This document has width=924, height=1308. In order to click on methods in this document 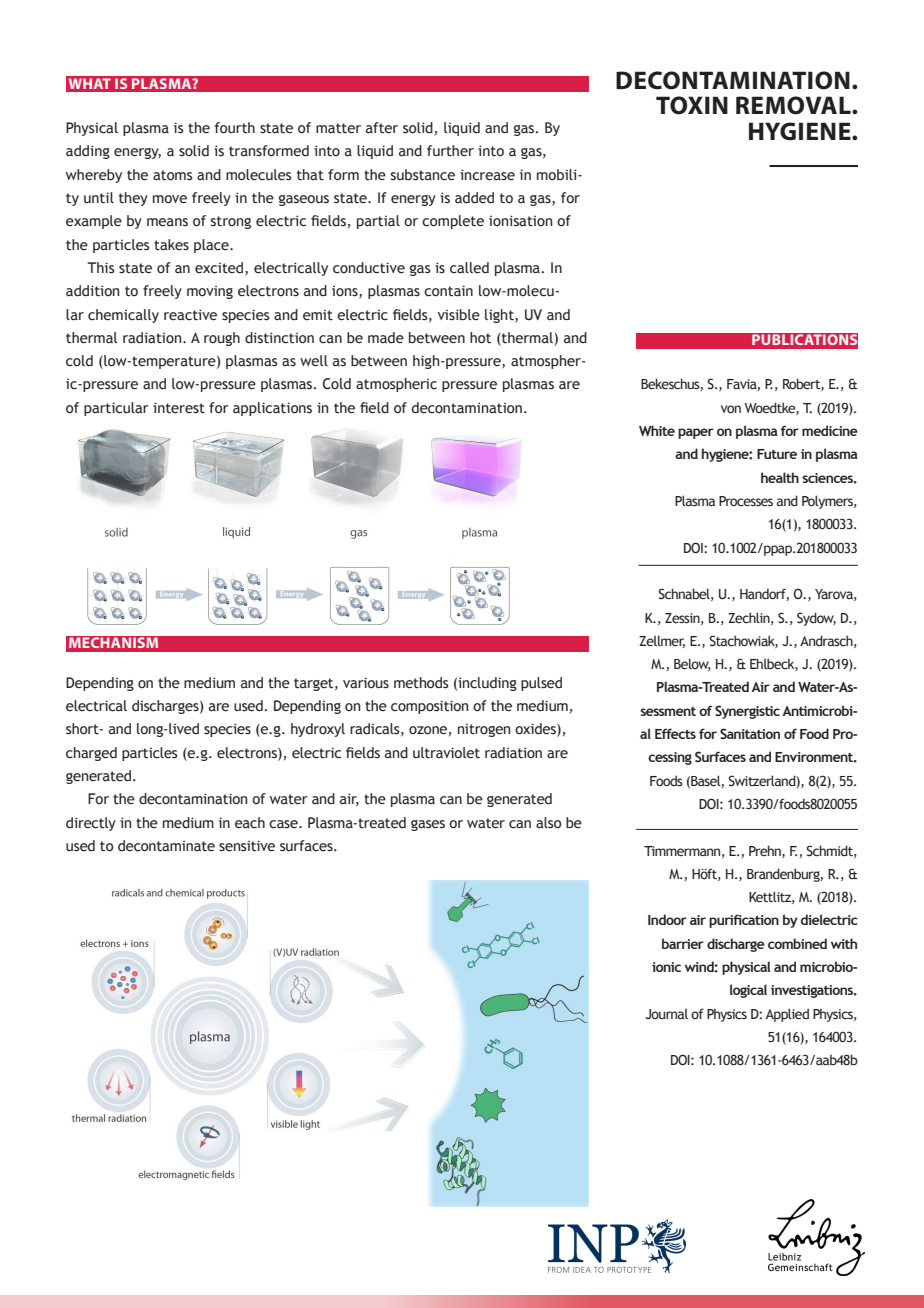, I will do `click(421, 683)`.
